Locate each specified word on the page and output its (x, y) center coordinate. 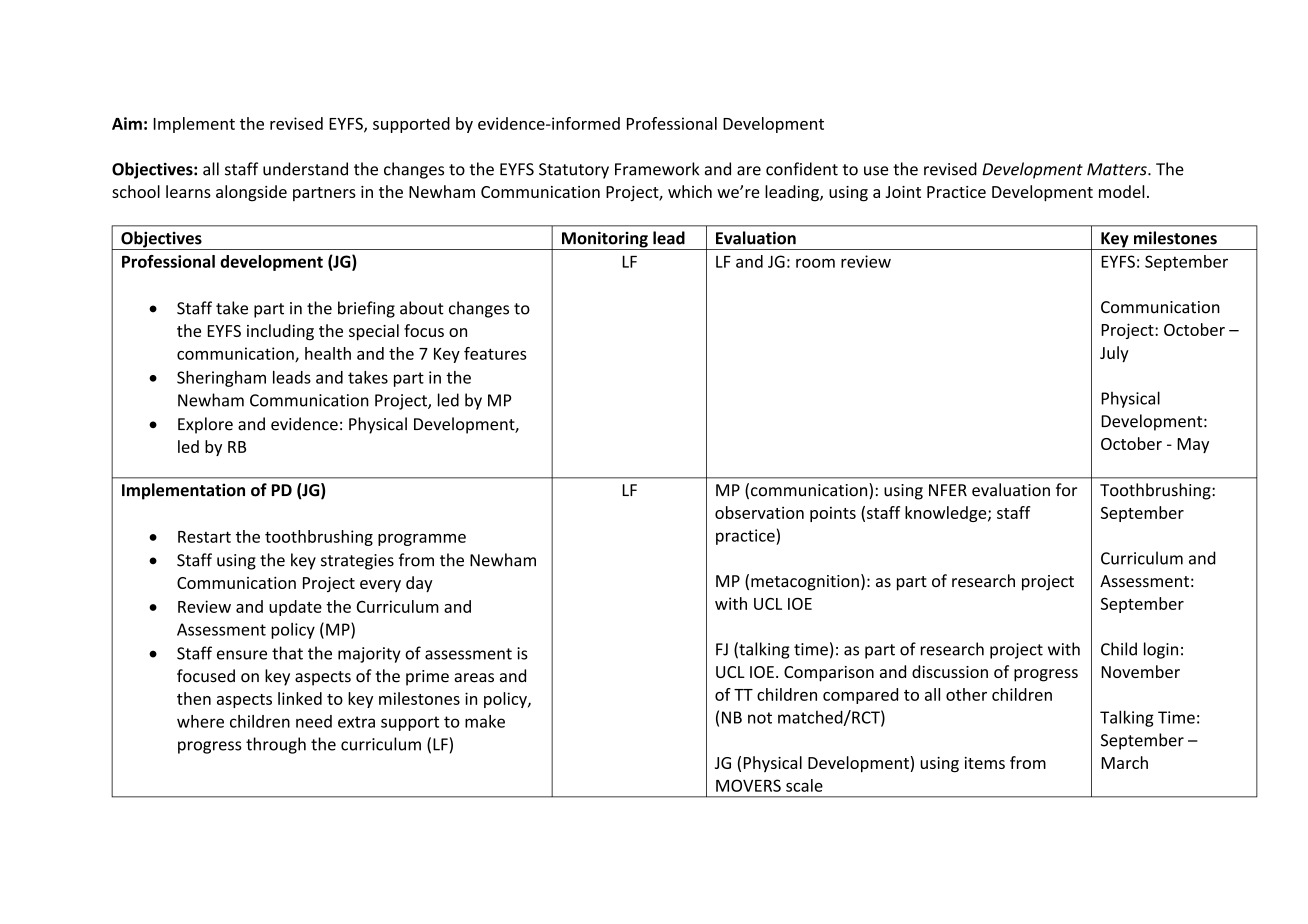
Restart (204, 537)
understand (305, 169)
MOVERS (748, 785)
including (280, 332)
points (833, 514)
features (495, 353)
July (1114, 354)
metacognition (805, 583)
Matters (1118, 169)
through (276, 745)
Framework (657, 169)
